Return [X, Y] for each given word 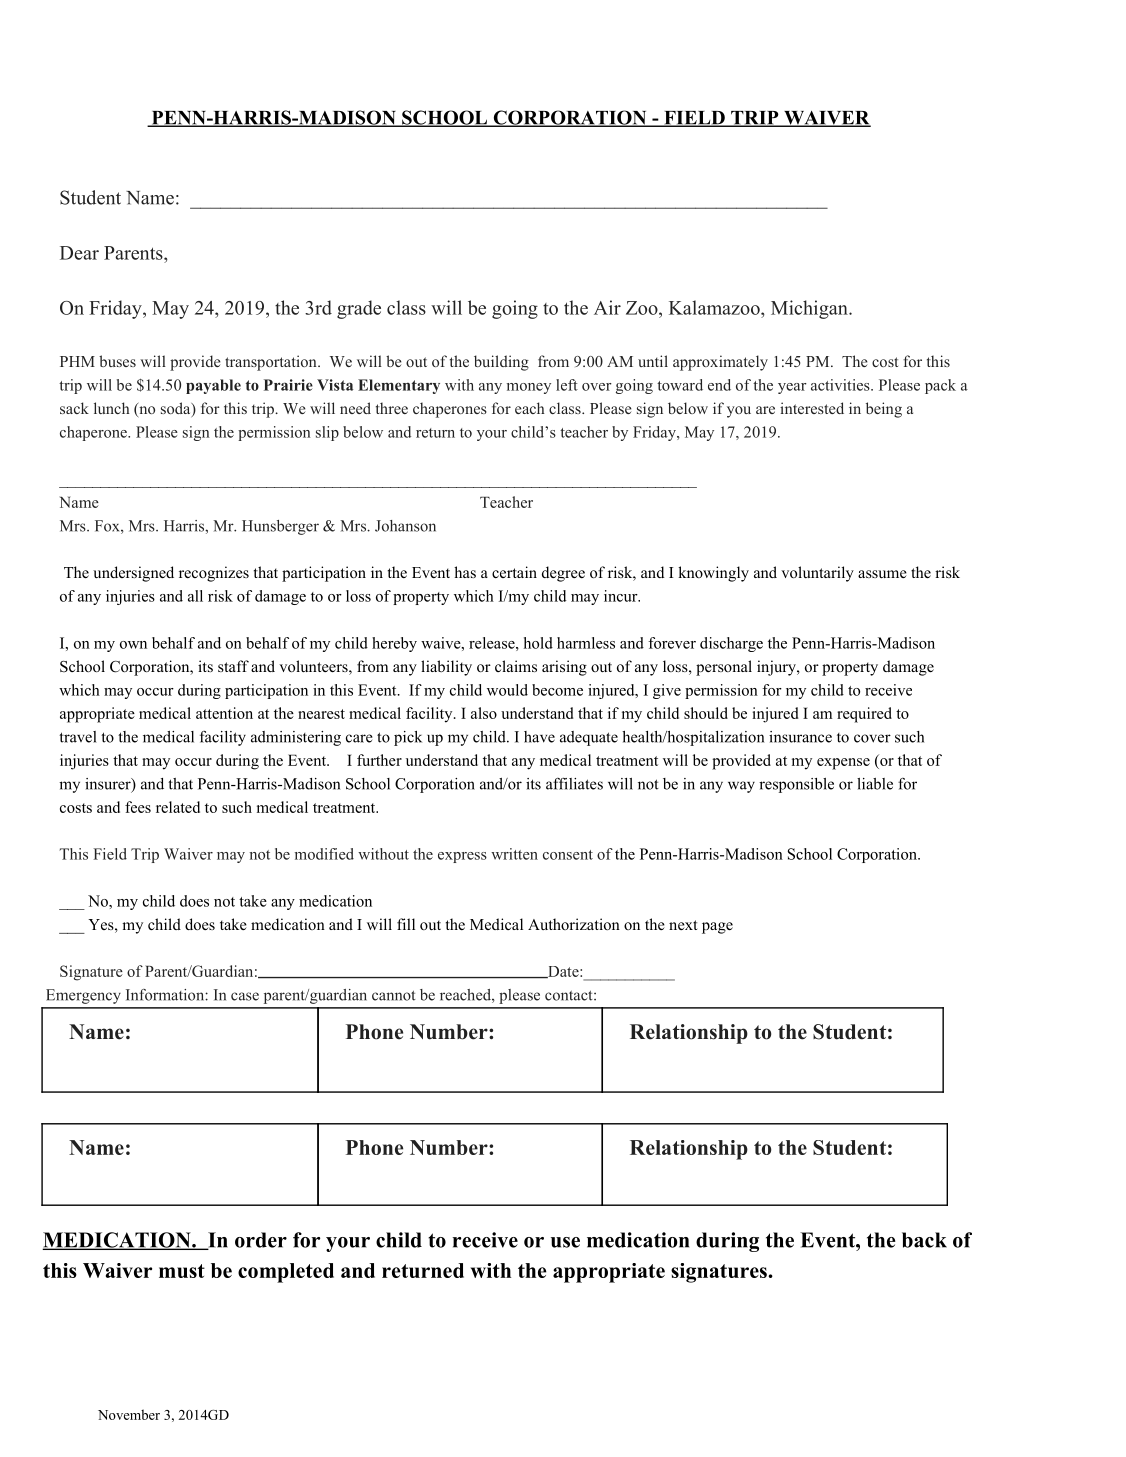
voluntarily [817, 574]
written [514, 854]
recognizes [214, 574]
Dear [79, 253]
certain [514, 572]
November [129, 1414]
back [924, 1240]
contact [570, 995]
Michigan [810, 309]
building [501, 363]
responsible [796, 785]
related [178, 807]
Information [166, 995]
